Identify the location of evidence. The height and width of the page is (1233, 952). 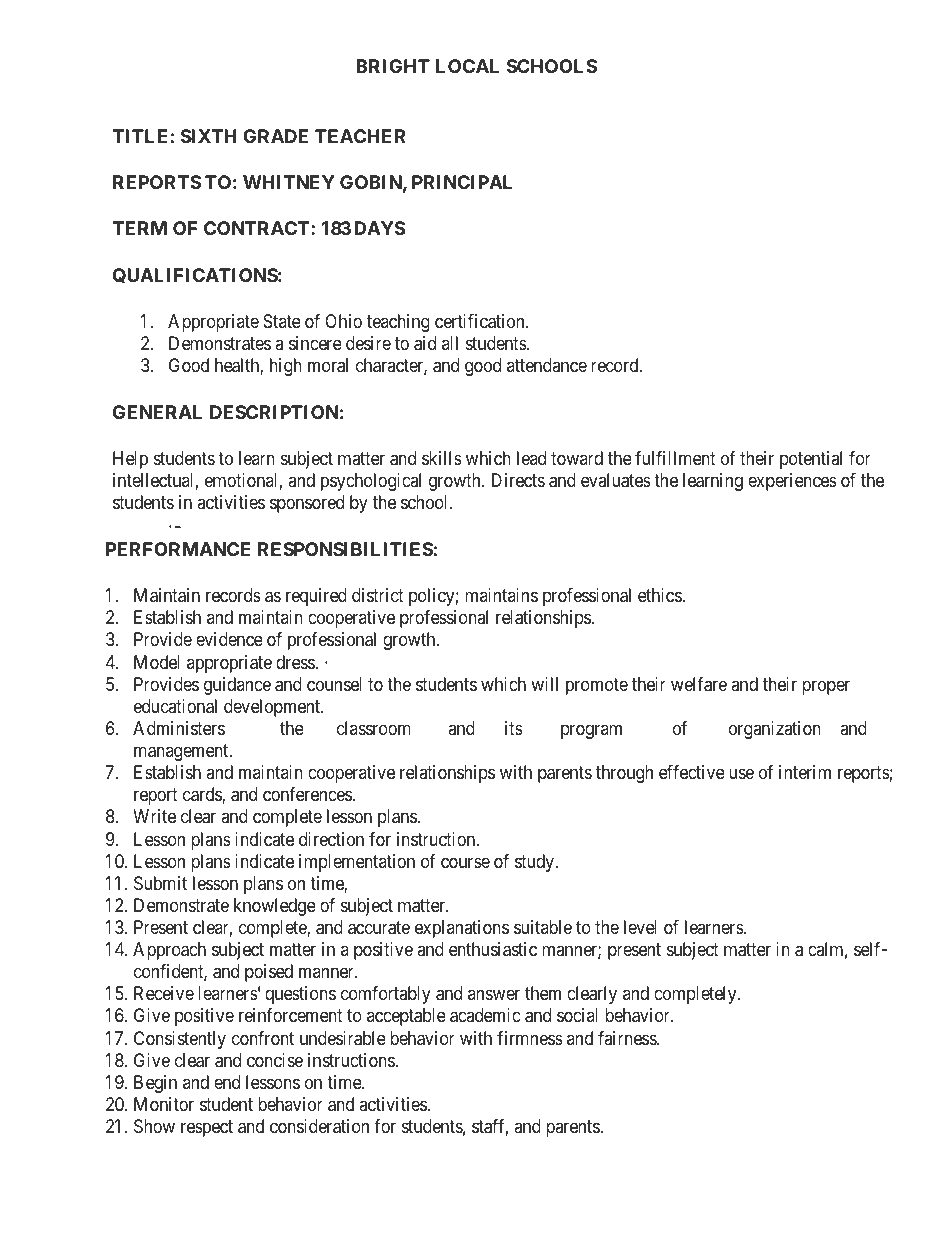
(229, 639).
